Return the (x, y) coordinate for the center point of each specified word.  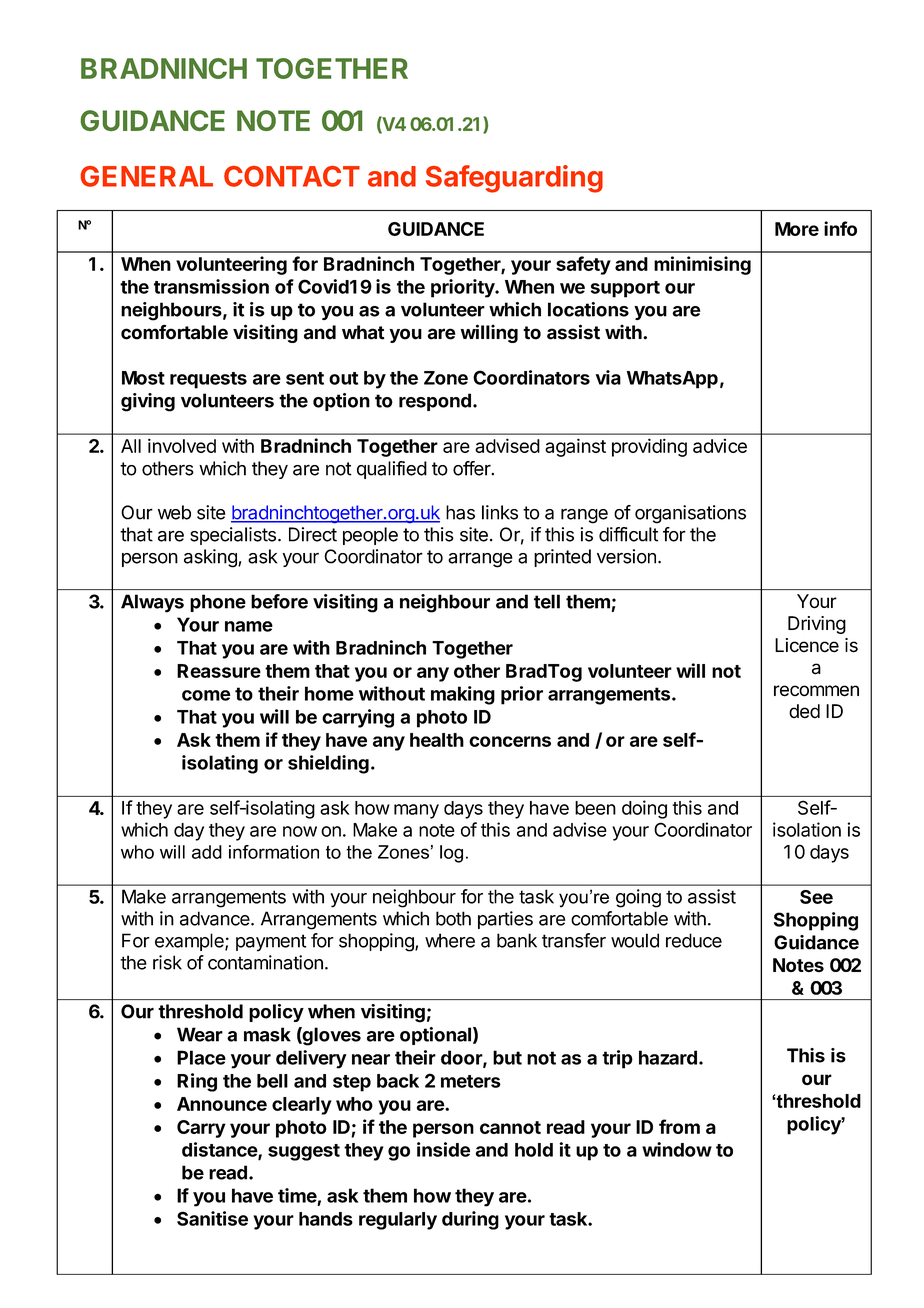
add (207, 852)
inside (443, 1149)
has (460, 512)
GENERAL (147, 176)
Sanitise (212, 1218)
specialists (233, 536)
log (451, 854)
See (816, 897)
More (797, 229)
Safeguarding (514, 179)
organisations (690, 514)
